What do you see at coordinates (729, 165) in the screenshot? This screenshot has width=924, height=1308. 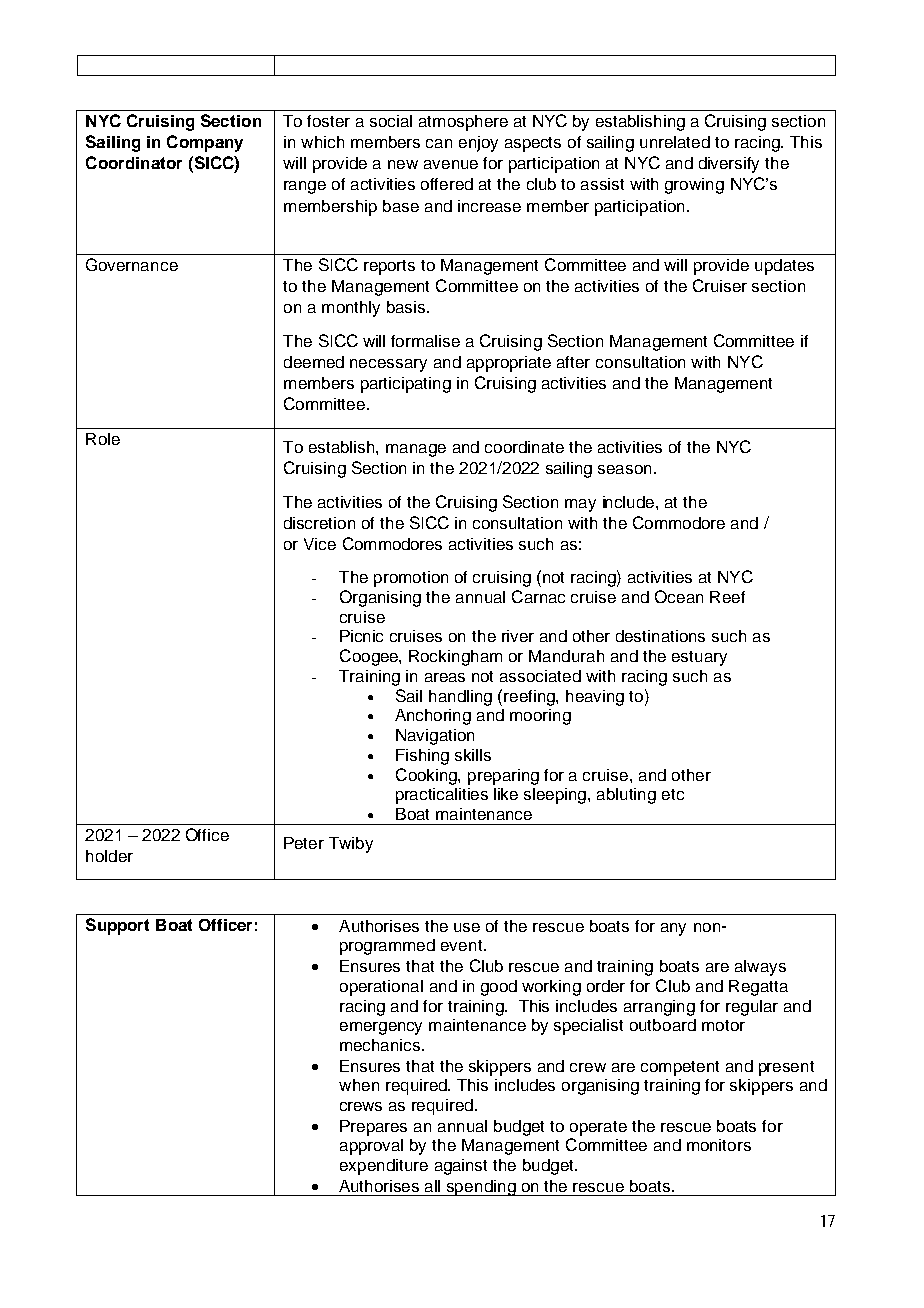 I see `diversify` at bounding box center [729, 165].
